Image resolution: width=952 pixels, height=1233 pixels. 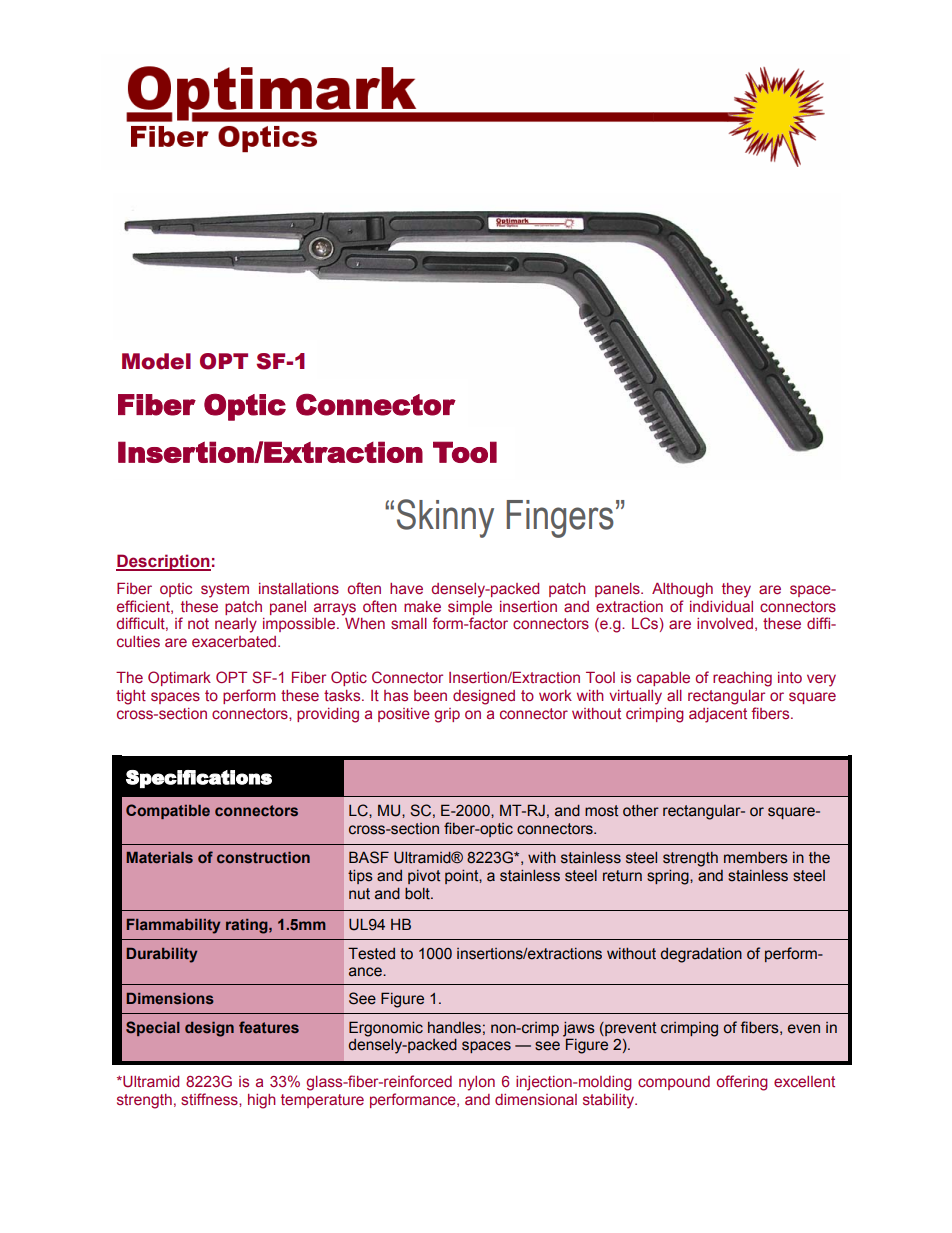 I want to click on they, so click(x=736, y=590).
